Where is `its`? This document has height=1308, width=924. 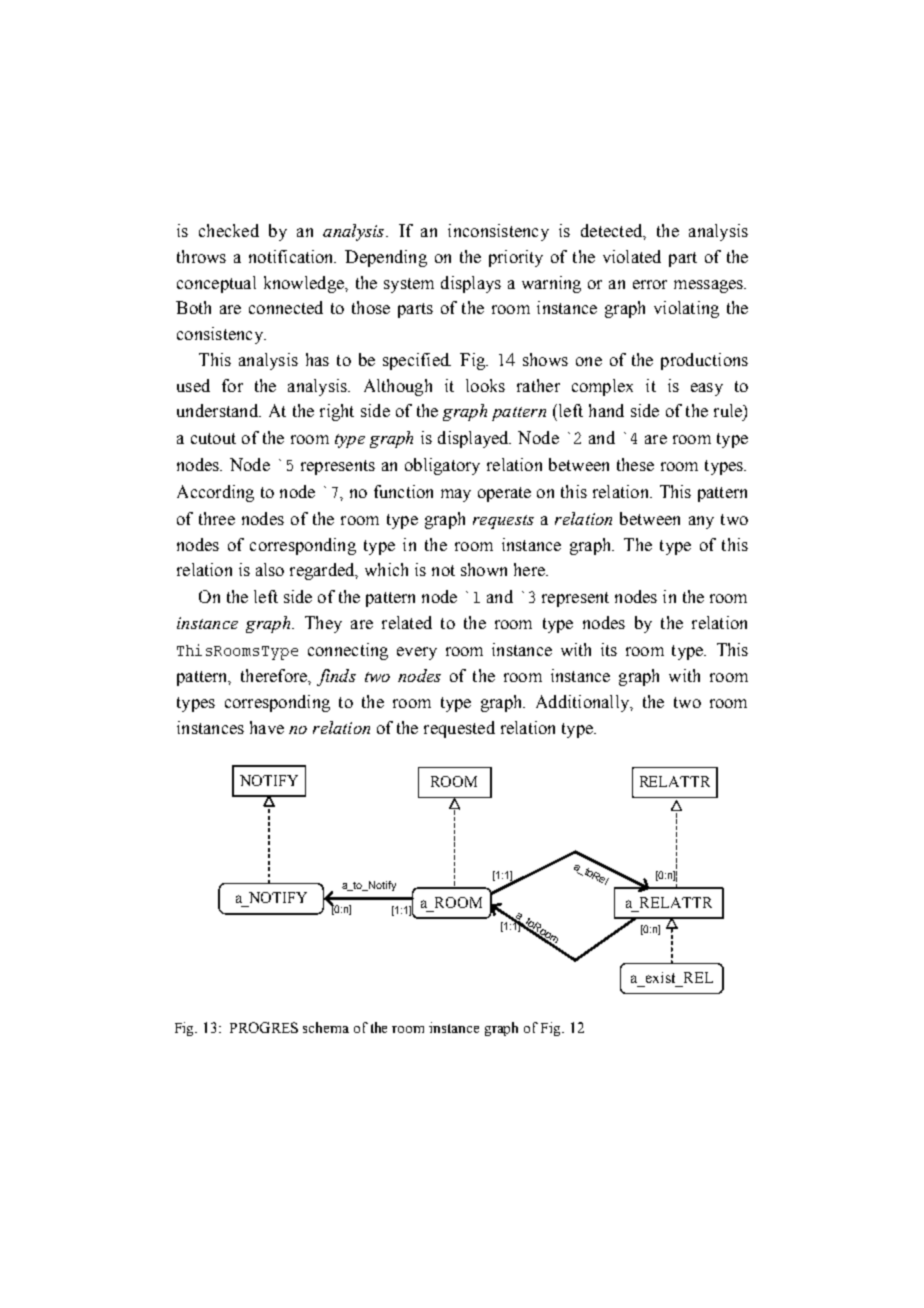
its is located at coordinates (609, 649).
